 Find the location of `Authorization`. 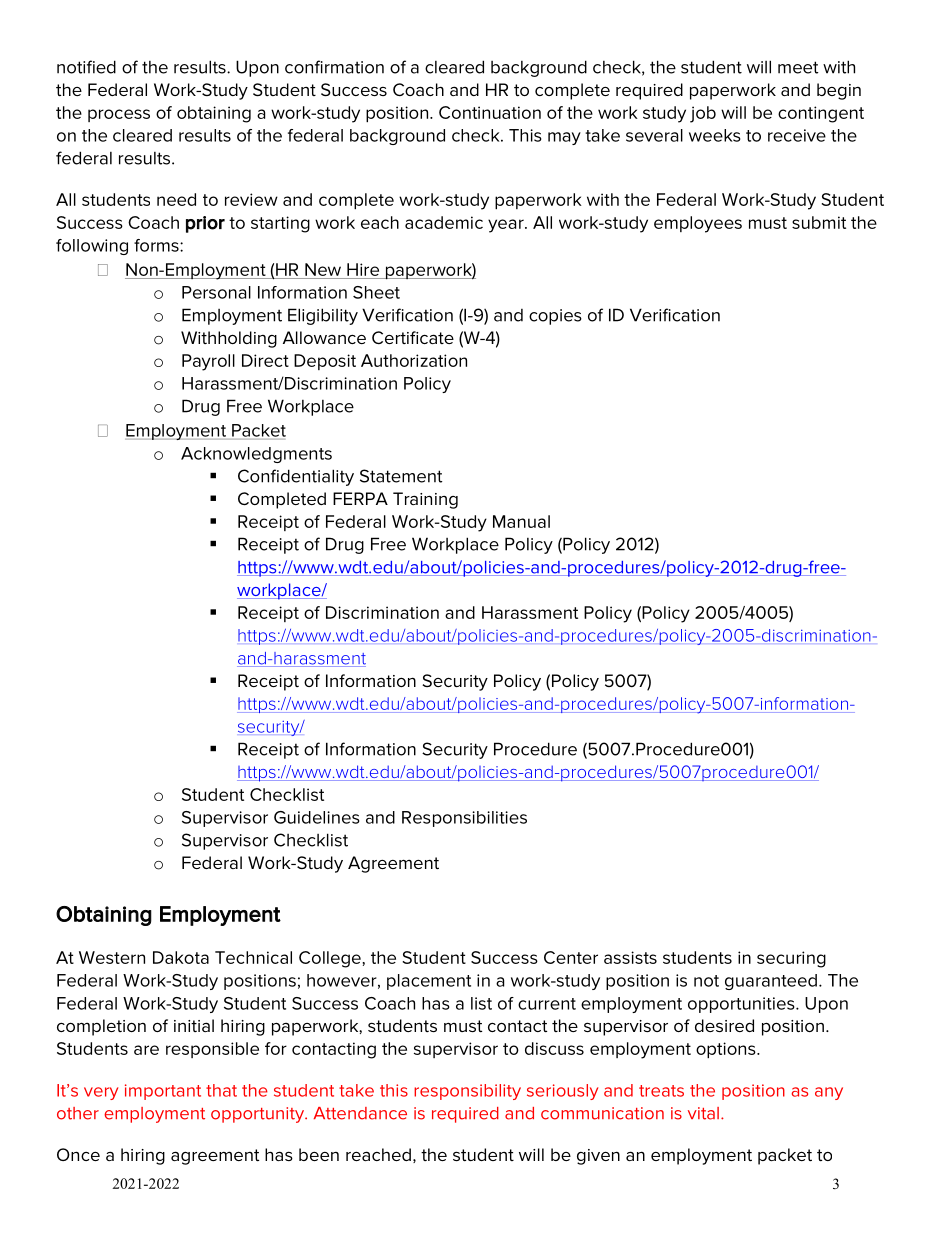

Authorization is located at coordinates (414, 360).
